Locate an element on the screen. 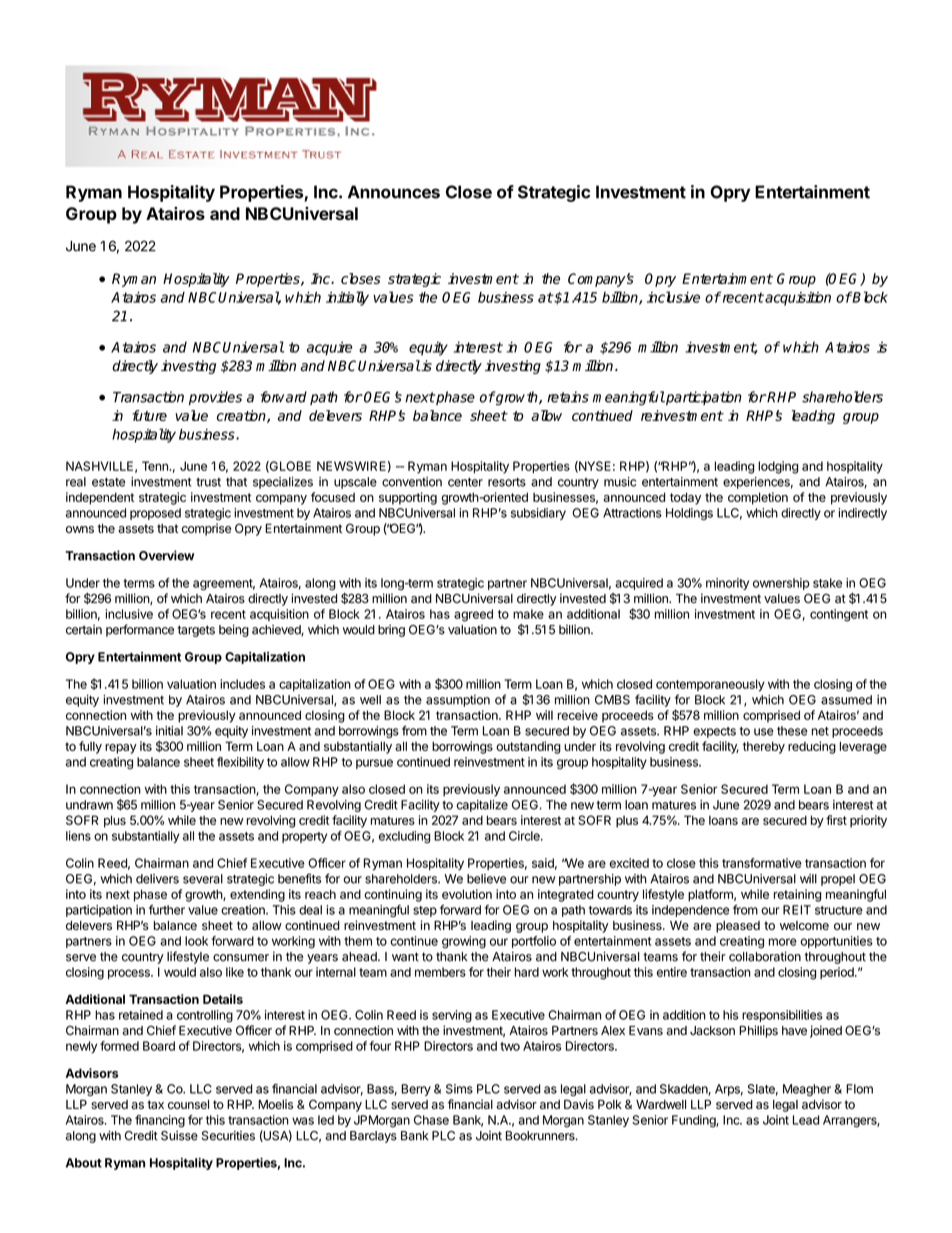 The image size is (952, 1233). lodging is located at coordinates (778, 467).
